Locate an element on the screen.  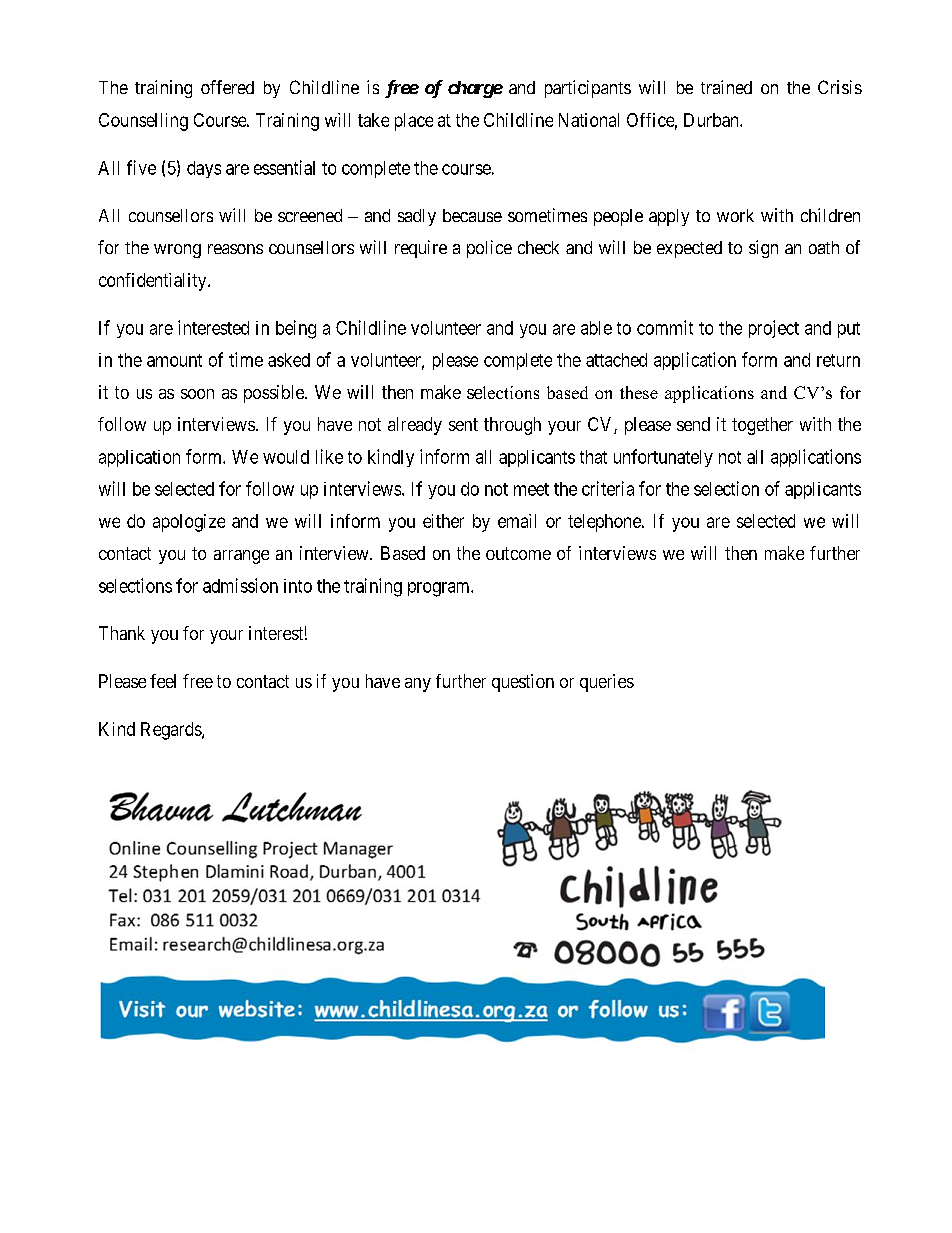
offered is located at coordinates (227, 87).
